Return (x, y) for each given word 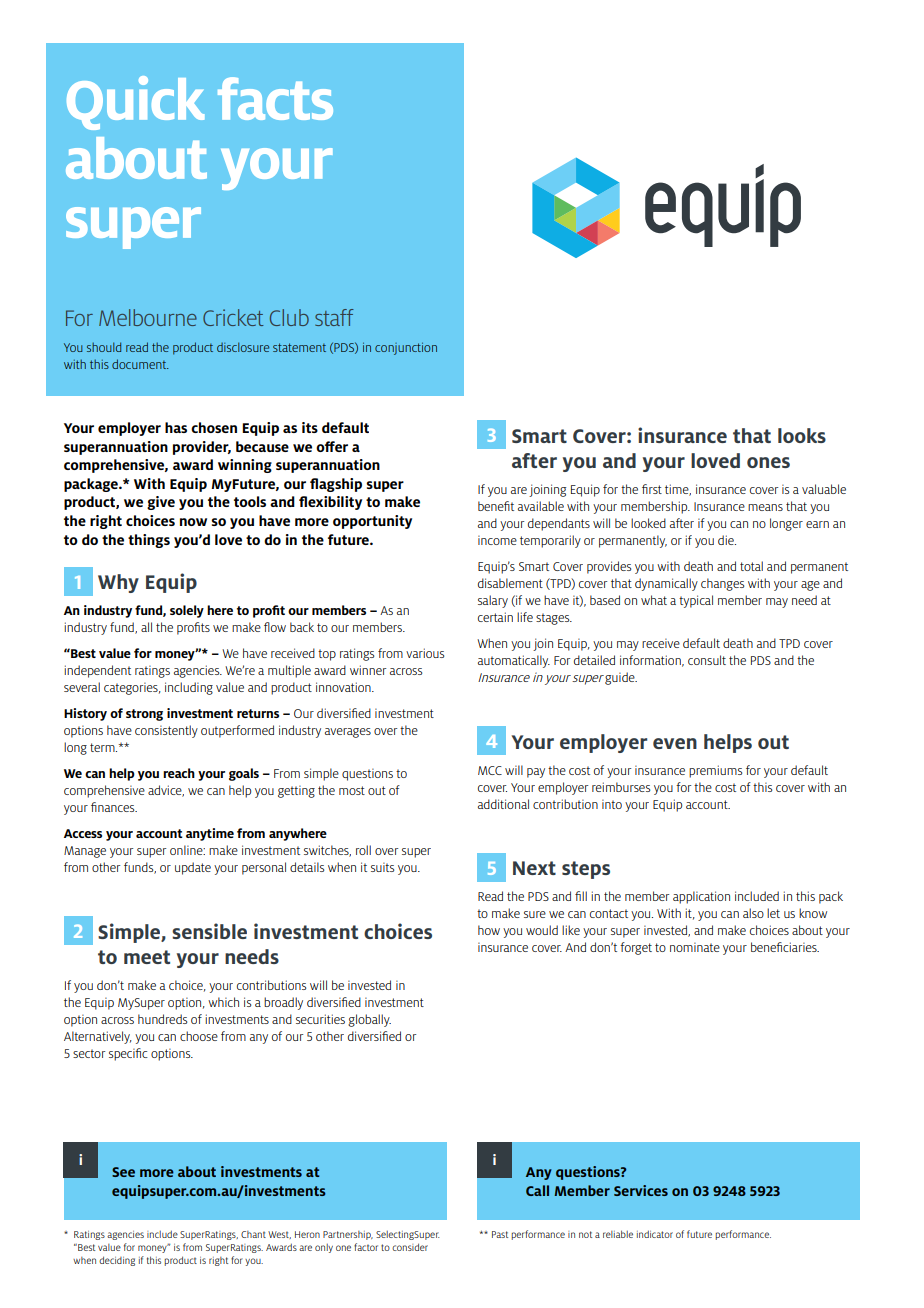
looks (802, 435)
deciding (117, 1261)
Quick (136, 103)
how (489, 930)
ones (768, 462)
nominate (695, 947)
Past (500, 1234)
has (176, 427)
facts (275, 98)
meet (147, 957)
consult (707, 660)
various (425, 653)
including (189, 688)
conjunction (406, 348)
